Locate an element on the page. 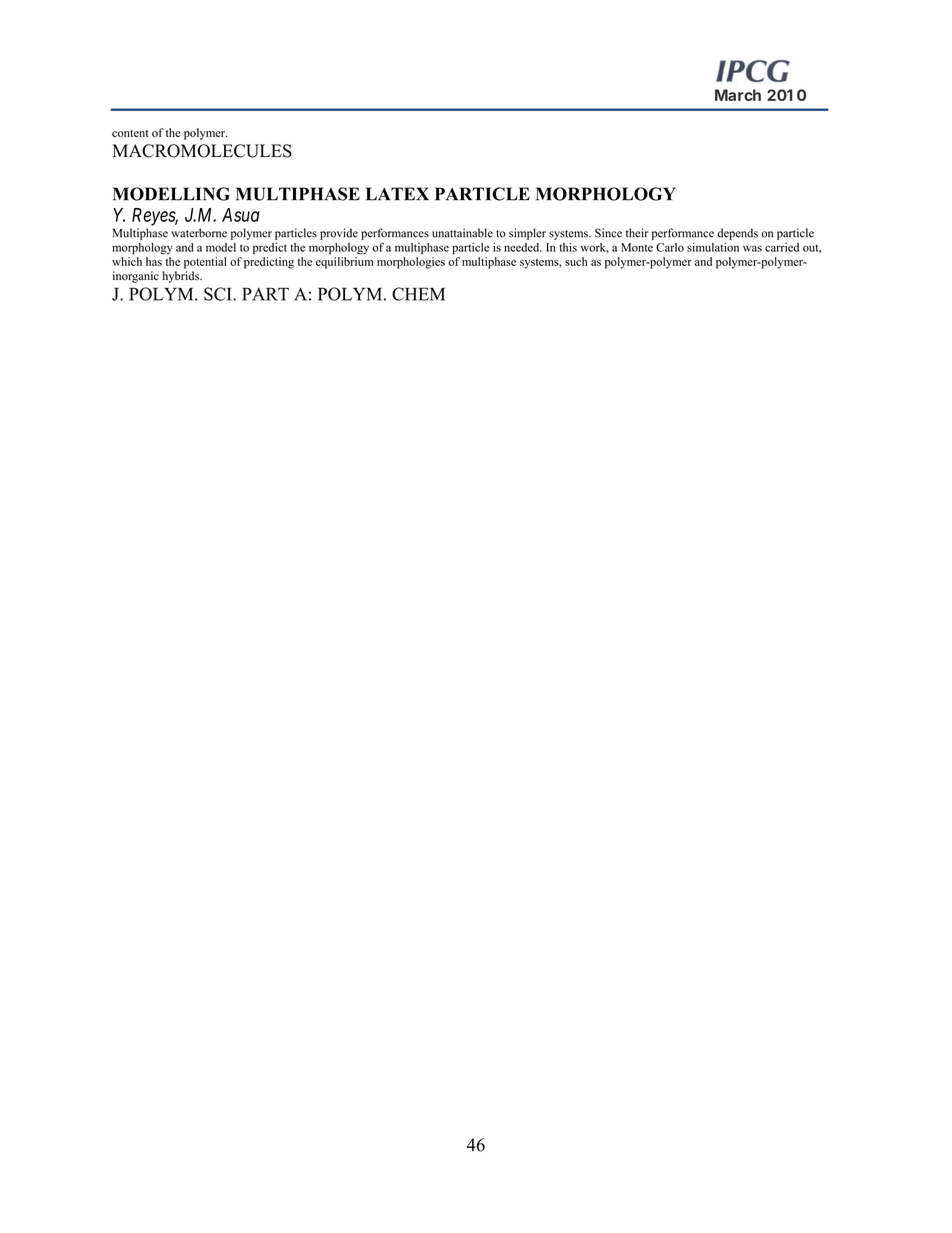 This image has width=952, height=1233. simpler is located at coordinates (527, 234).
